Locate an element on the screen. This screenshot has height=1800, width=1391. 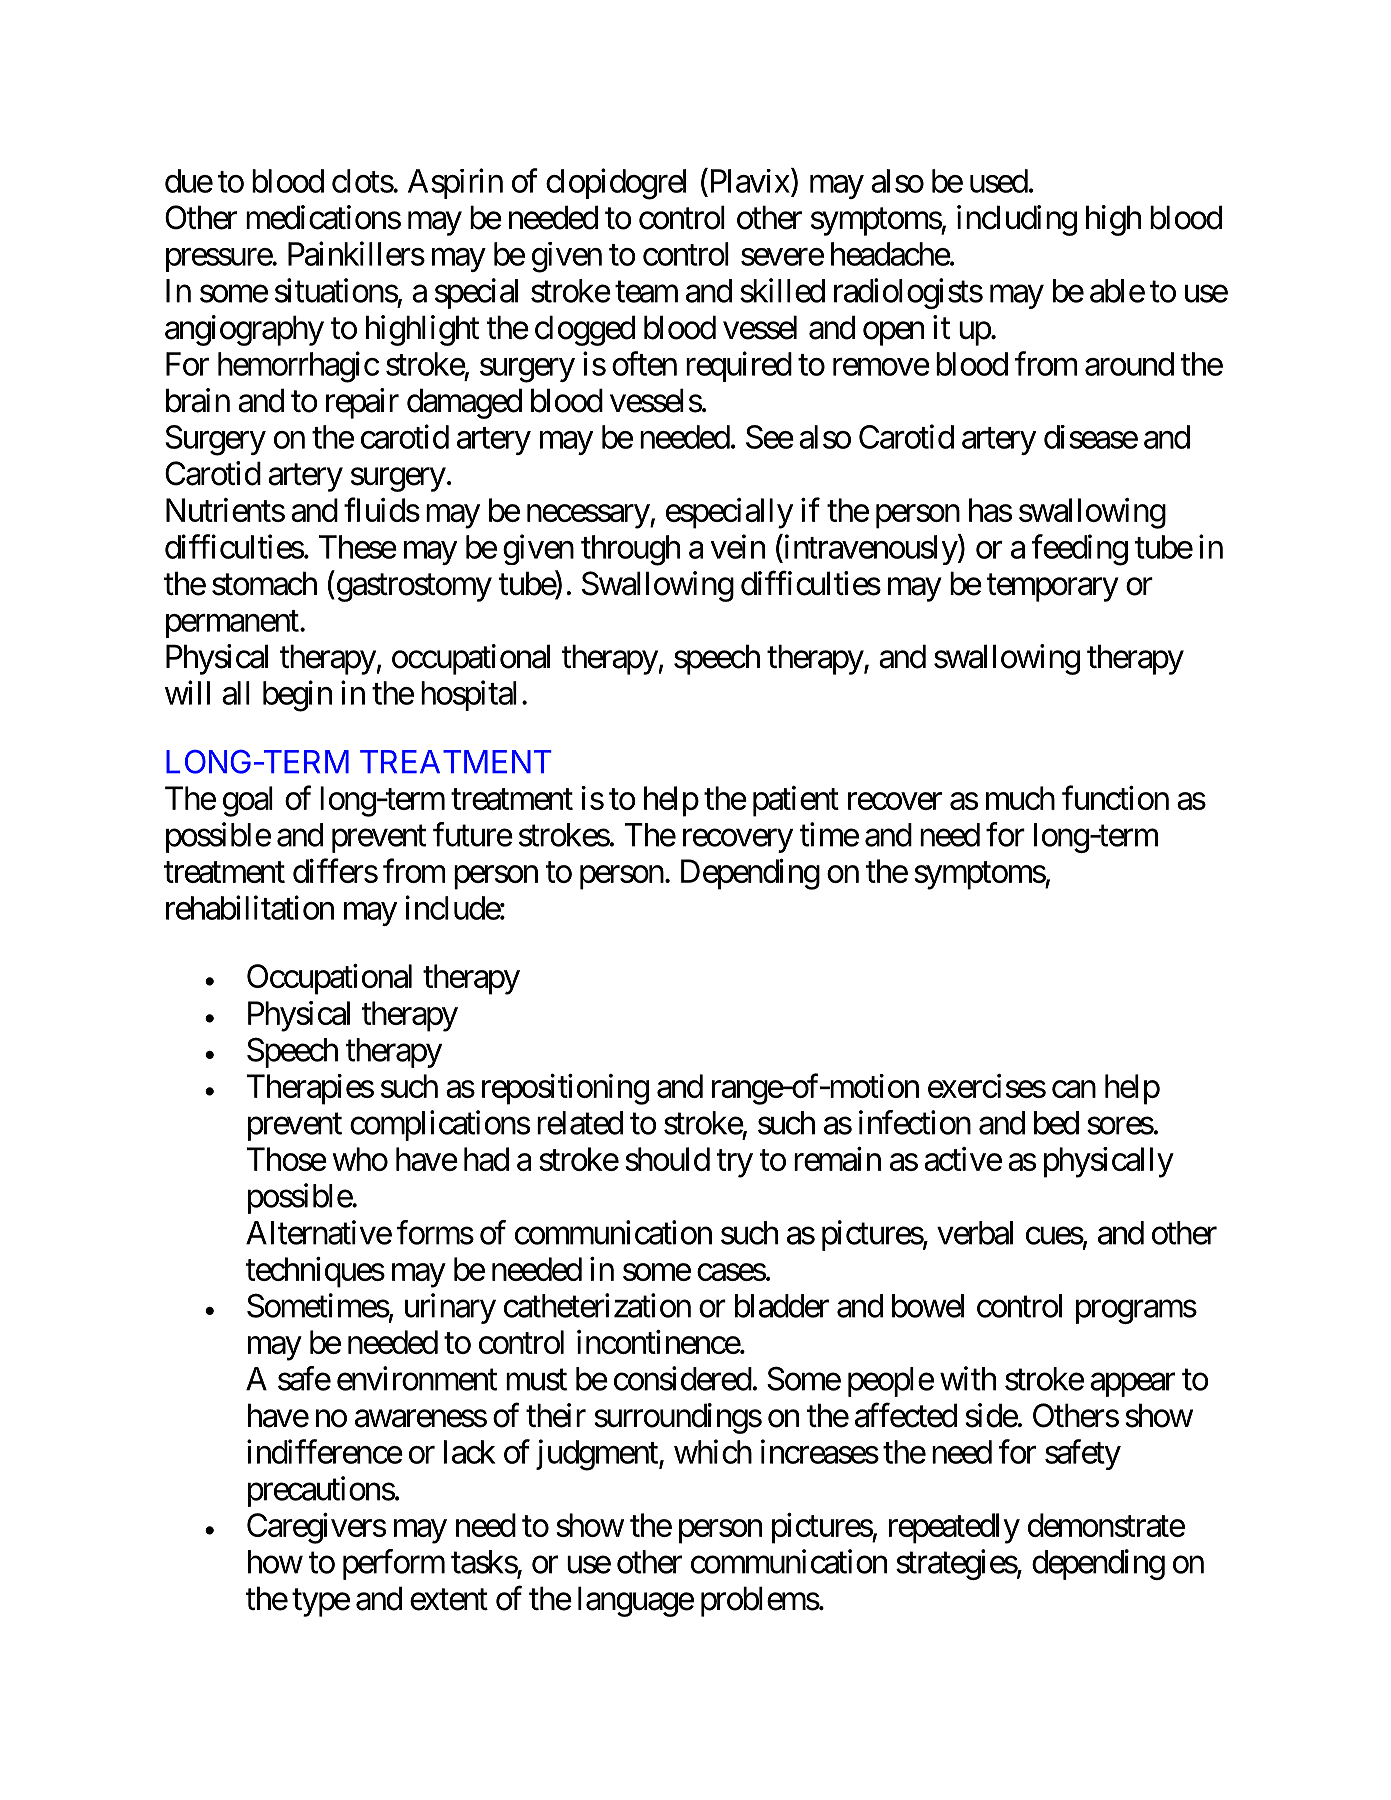
bed is located at coordinates (1056, 1123).
